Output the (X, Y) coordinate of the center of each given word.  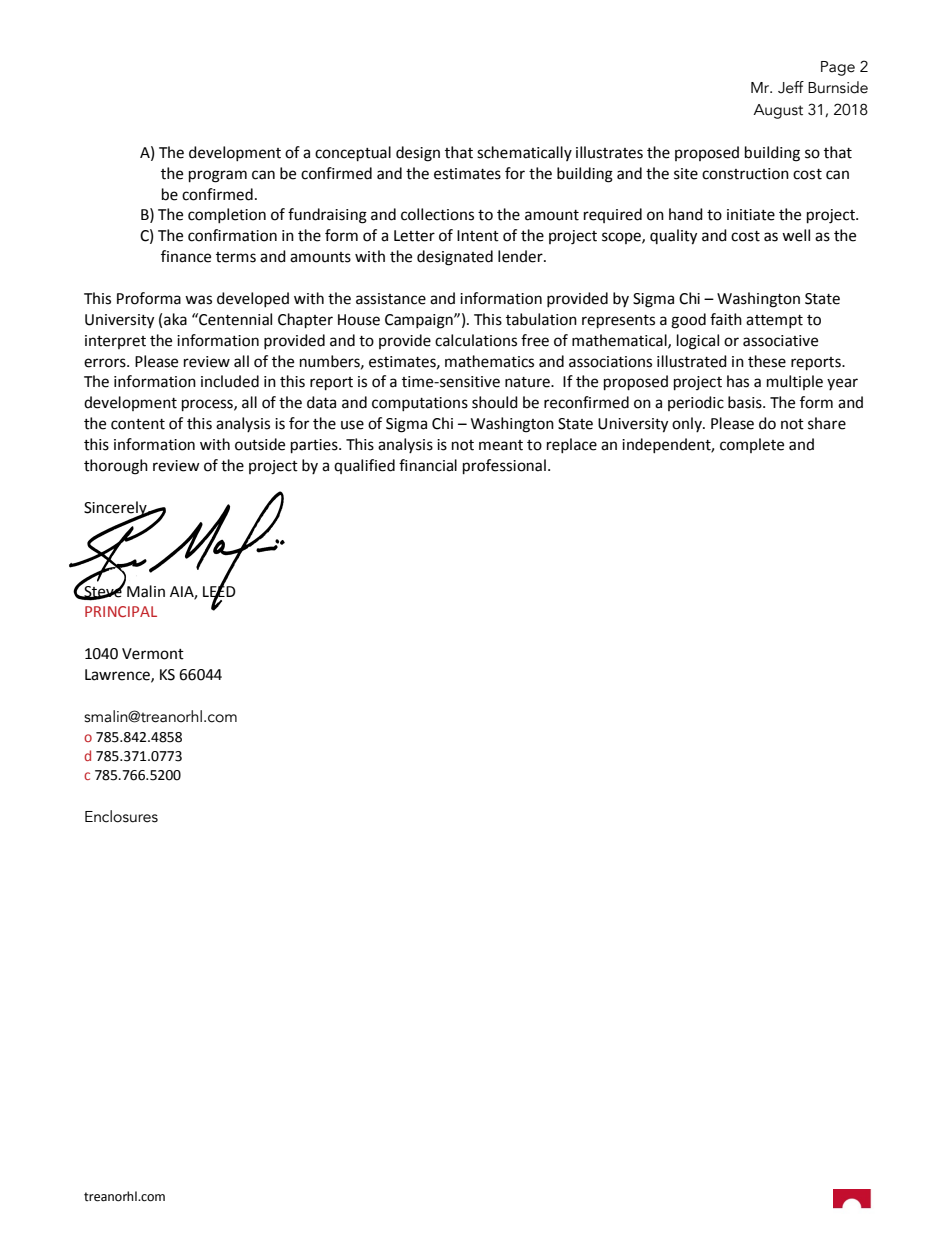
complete (752, 445)
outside (260, 444)
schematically (524, 153)
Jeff (791, 87)
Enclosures (121, 816)
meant (501, 445)
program (218, 176)
